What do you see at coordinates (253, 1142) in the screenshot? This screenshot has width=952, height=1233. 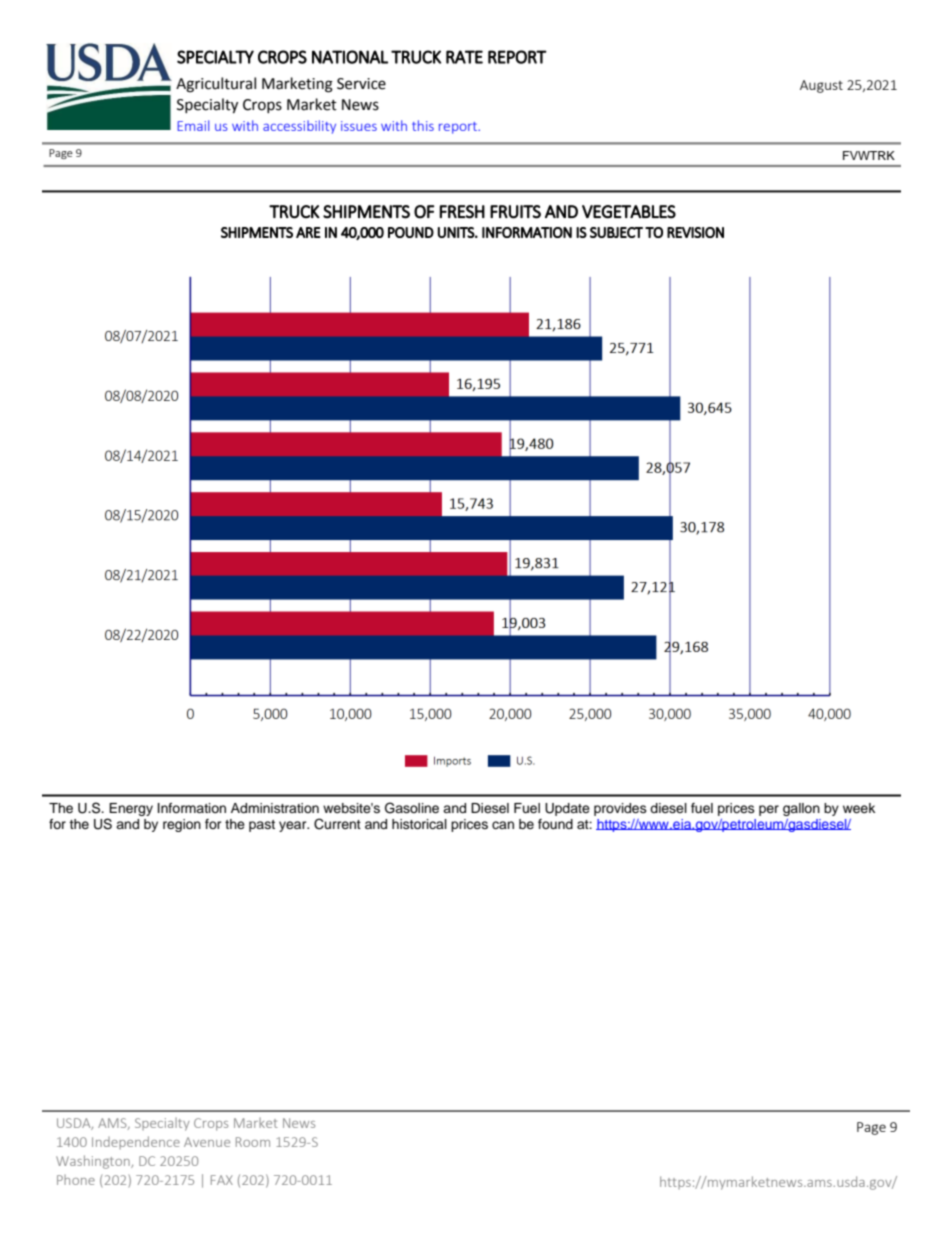 I see `Room` at bounding box center [253, 1142].
